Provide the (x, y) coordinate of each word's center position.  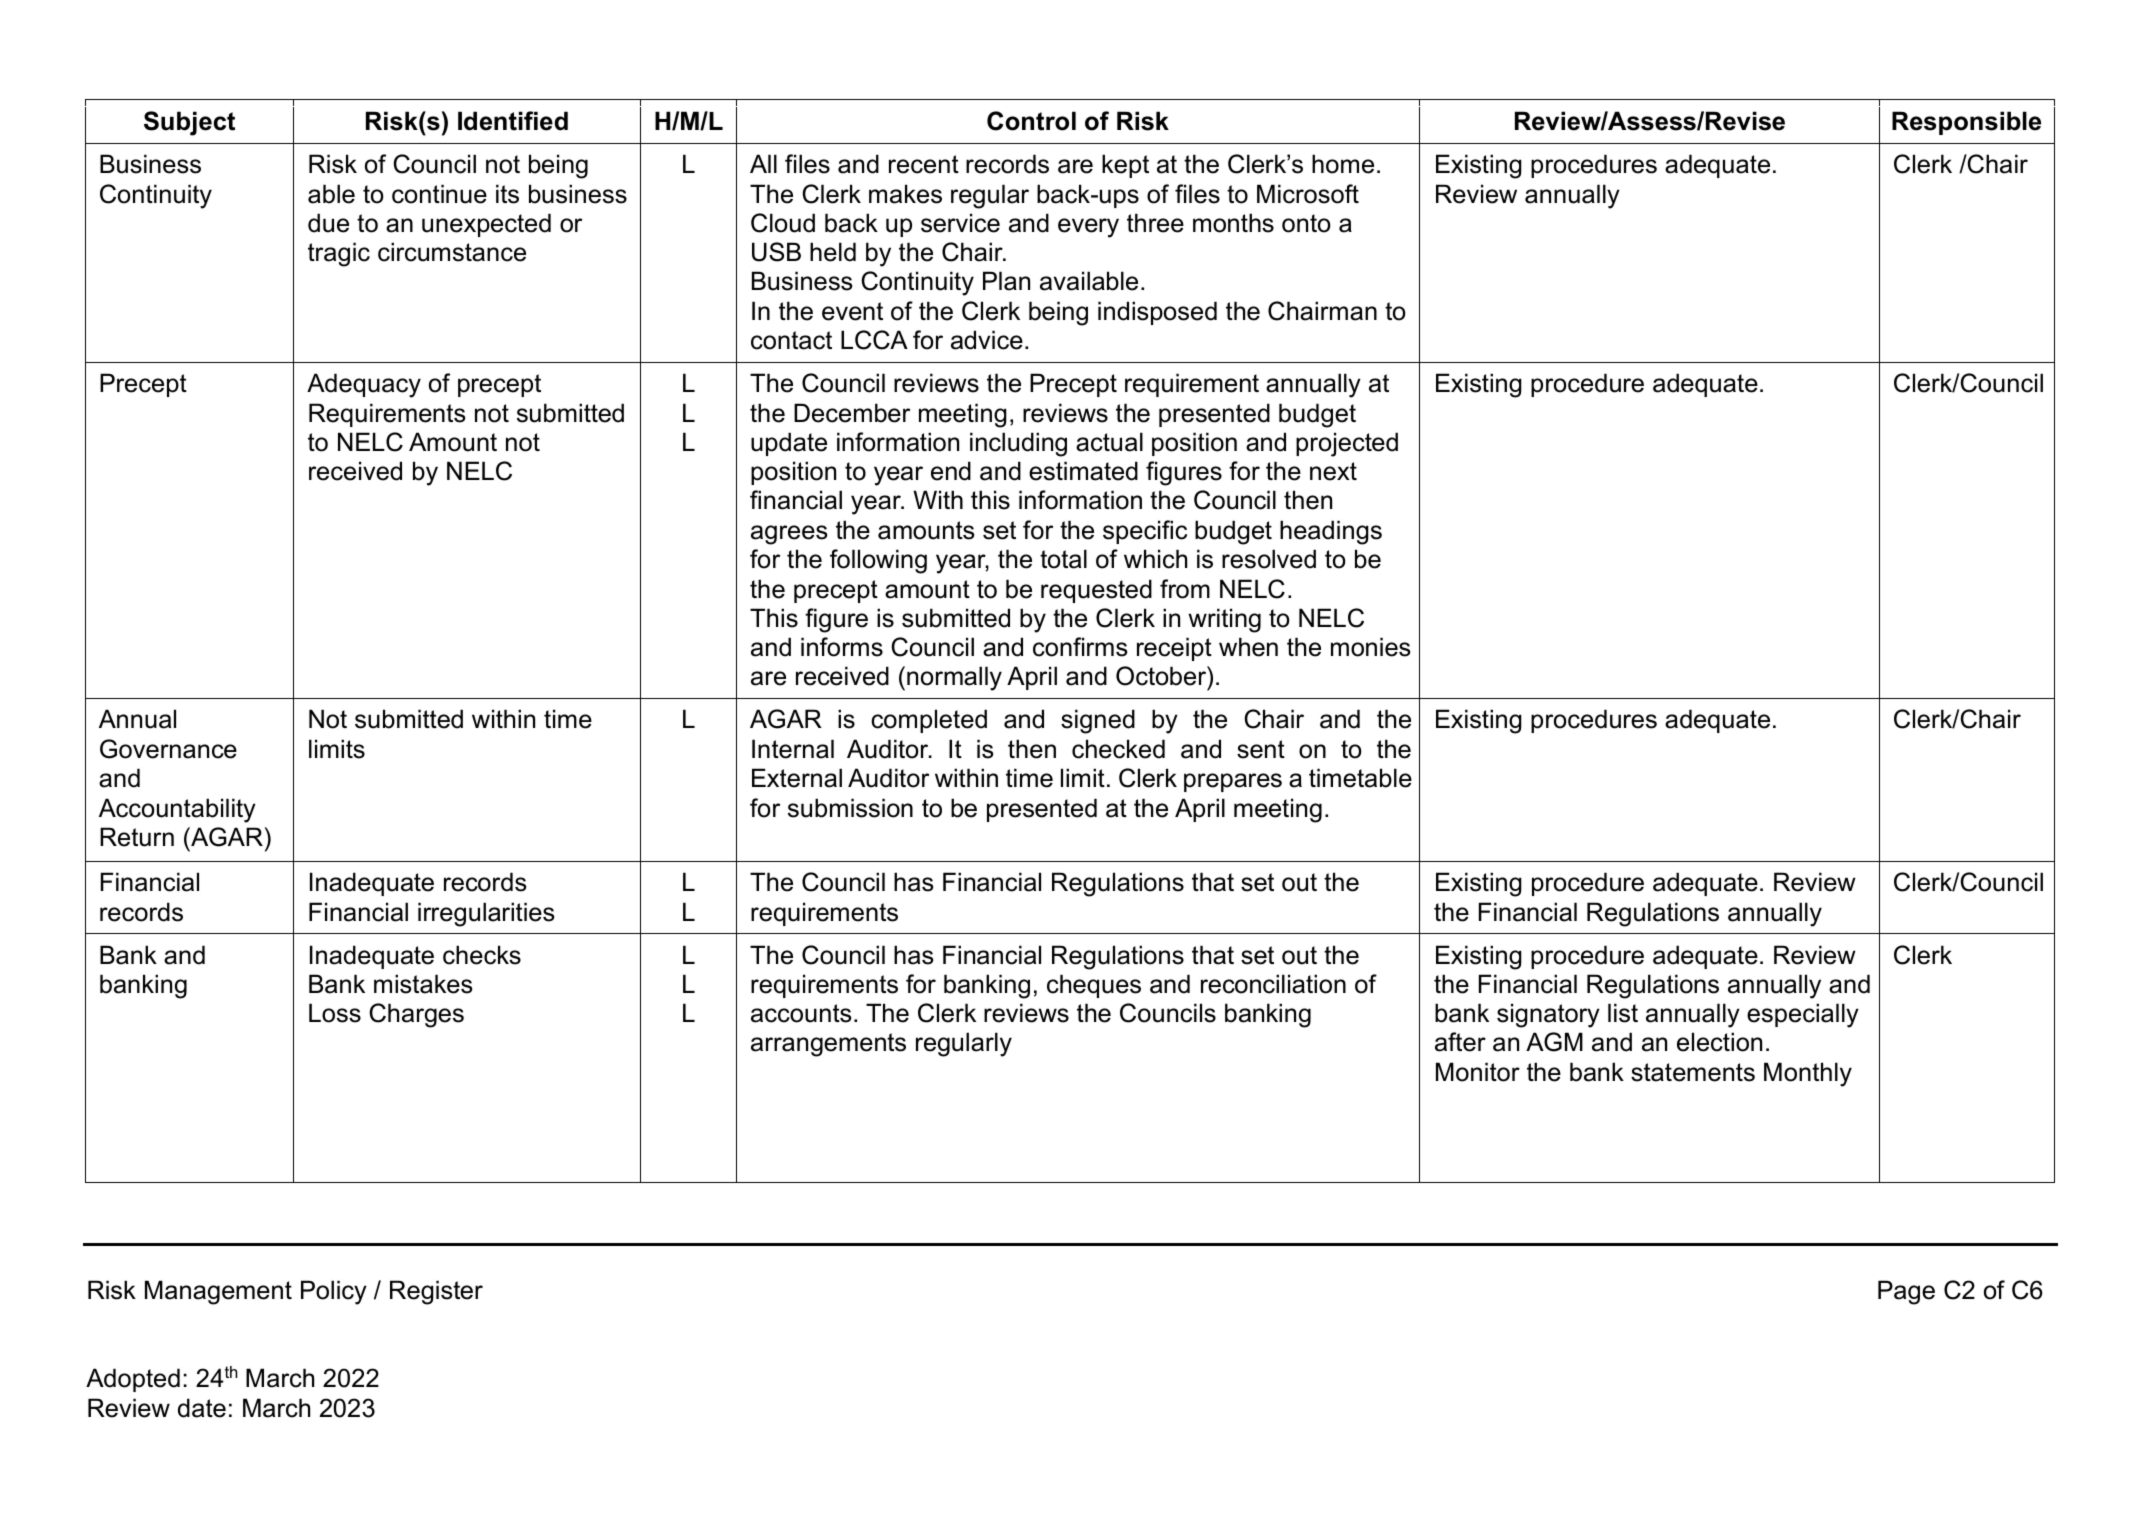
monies (1370, 647)
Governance (168, 749)
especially (1803, 1015)
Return (137, 837)
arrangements (828, 1045)
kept (1125, 166)
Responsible (1966, 123)
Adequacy (364, 385)
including (1018, 444)
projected (1347, 444)
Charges (416, 1015)
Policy (334, 1292)
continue (439, 194)
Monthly (1808, 1074)
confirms (1080, 647)
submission (850, 808)
